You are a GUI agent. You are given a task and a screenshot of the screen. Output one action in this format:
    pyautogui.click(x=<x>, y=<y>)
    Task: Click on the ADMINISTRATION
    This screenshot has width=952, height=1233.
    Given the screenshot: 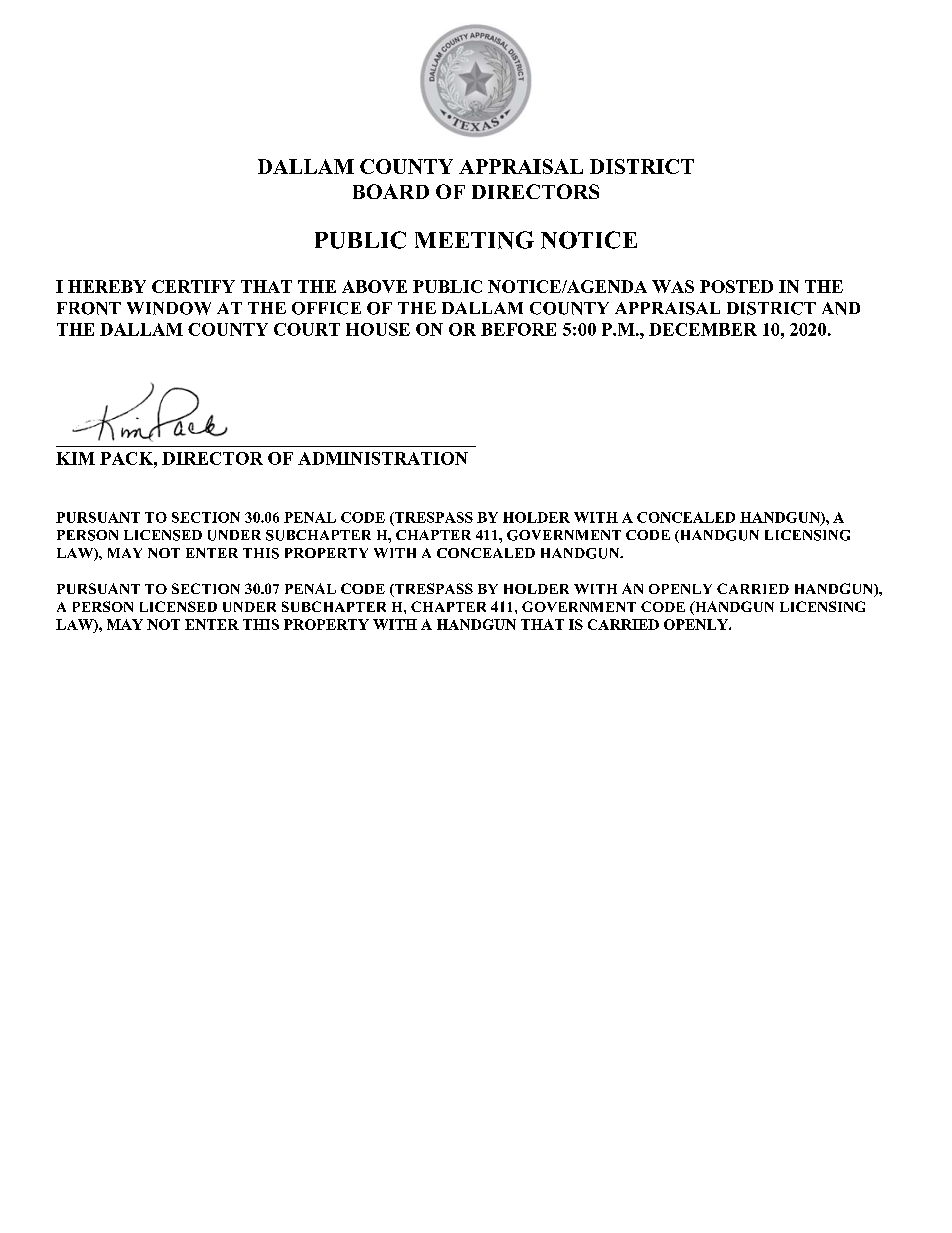 What is the action you would take?
    pyautogui.click(x=383, y=458)
